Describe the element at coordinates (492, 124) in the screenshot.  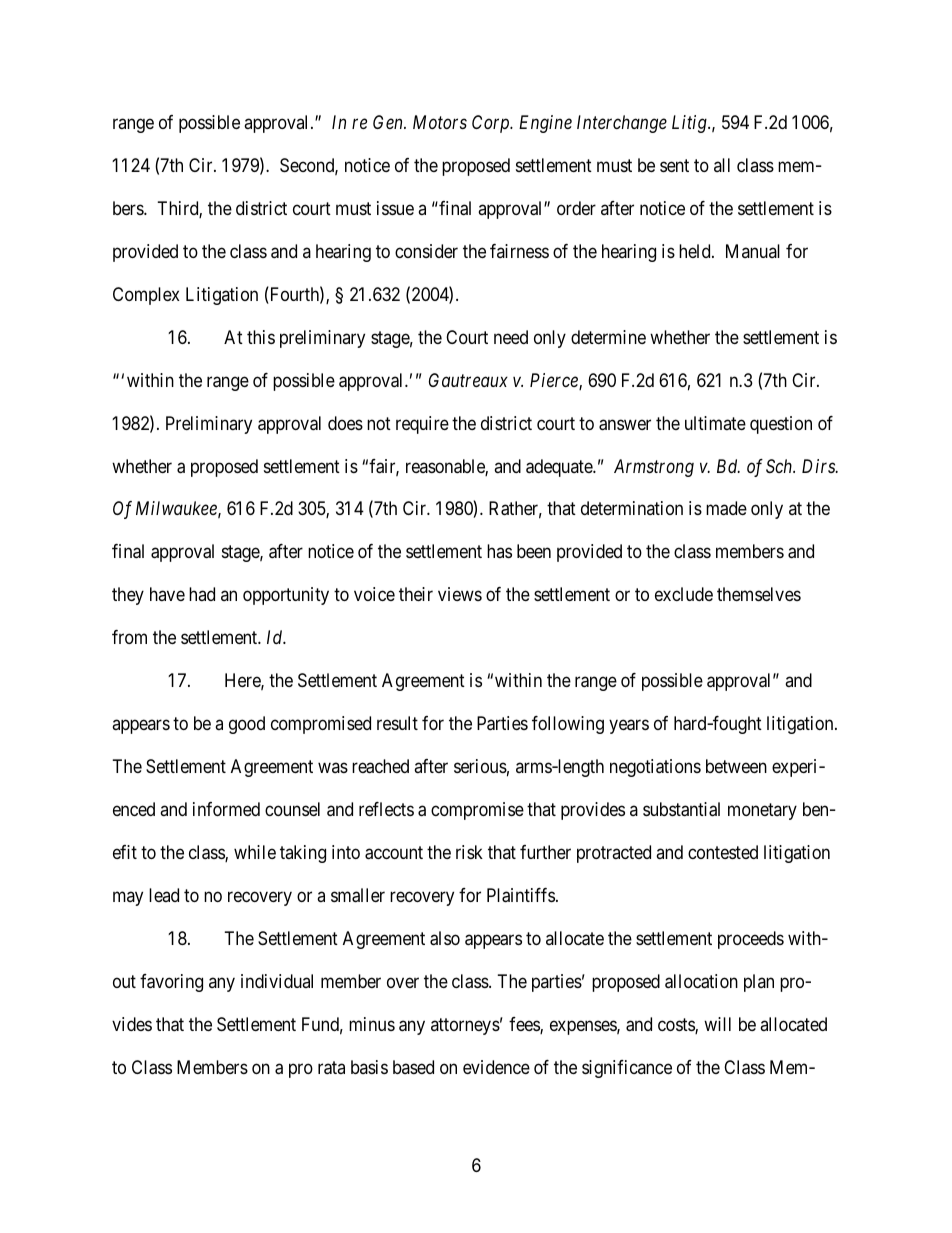
I see `Corp` at that location.
